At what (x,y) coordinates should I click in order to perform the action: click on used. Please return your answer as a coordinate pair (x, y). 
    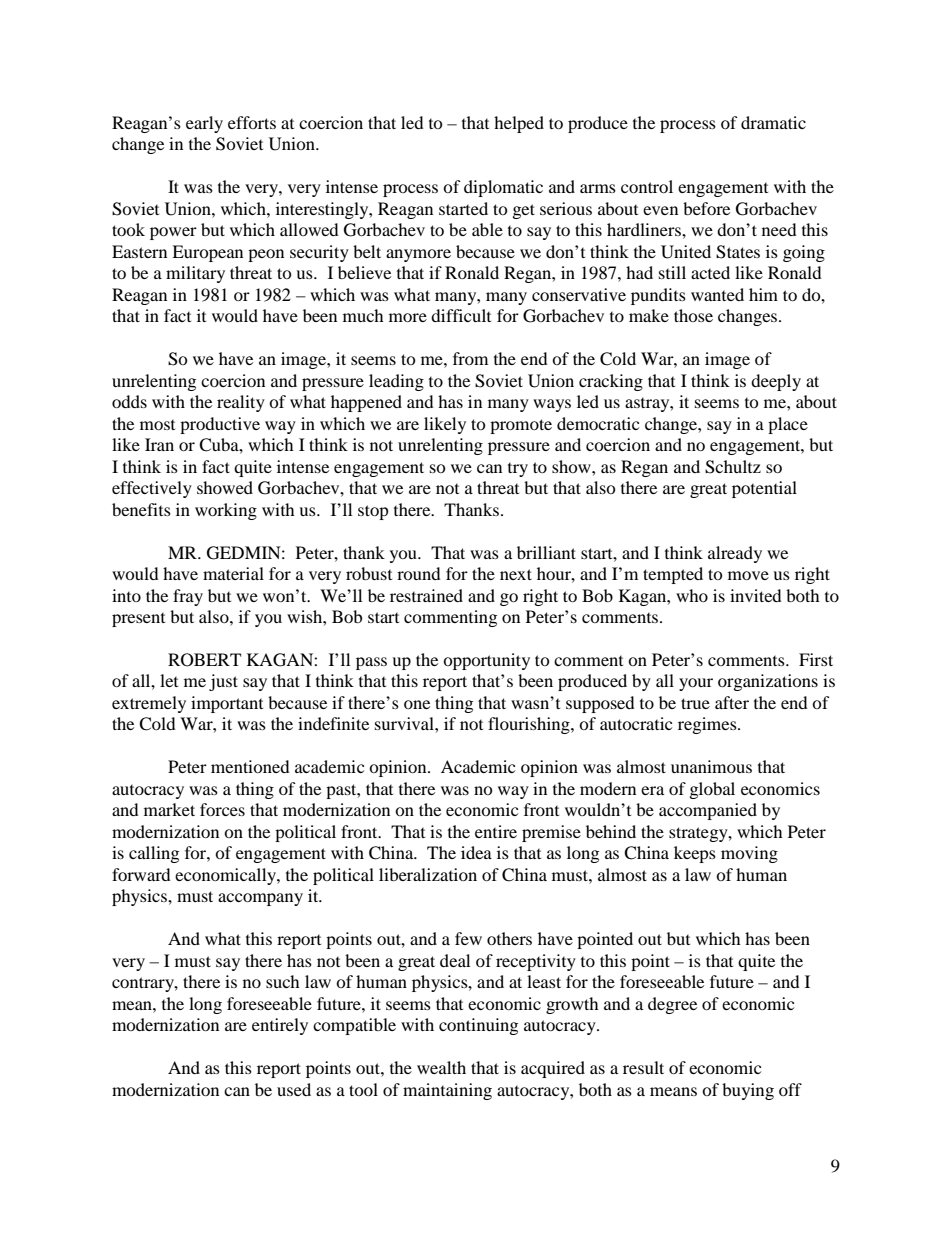
    Looking at the image, I should click on (294, 1089).
